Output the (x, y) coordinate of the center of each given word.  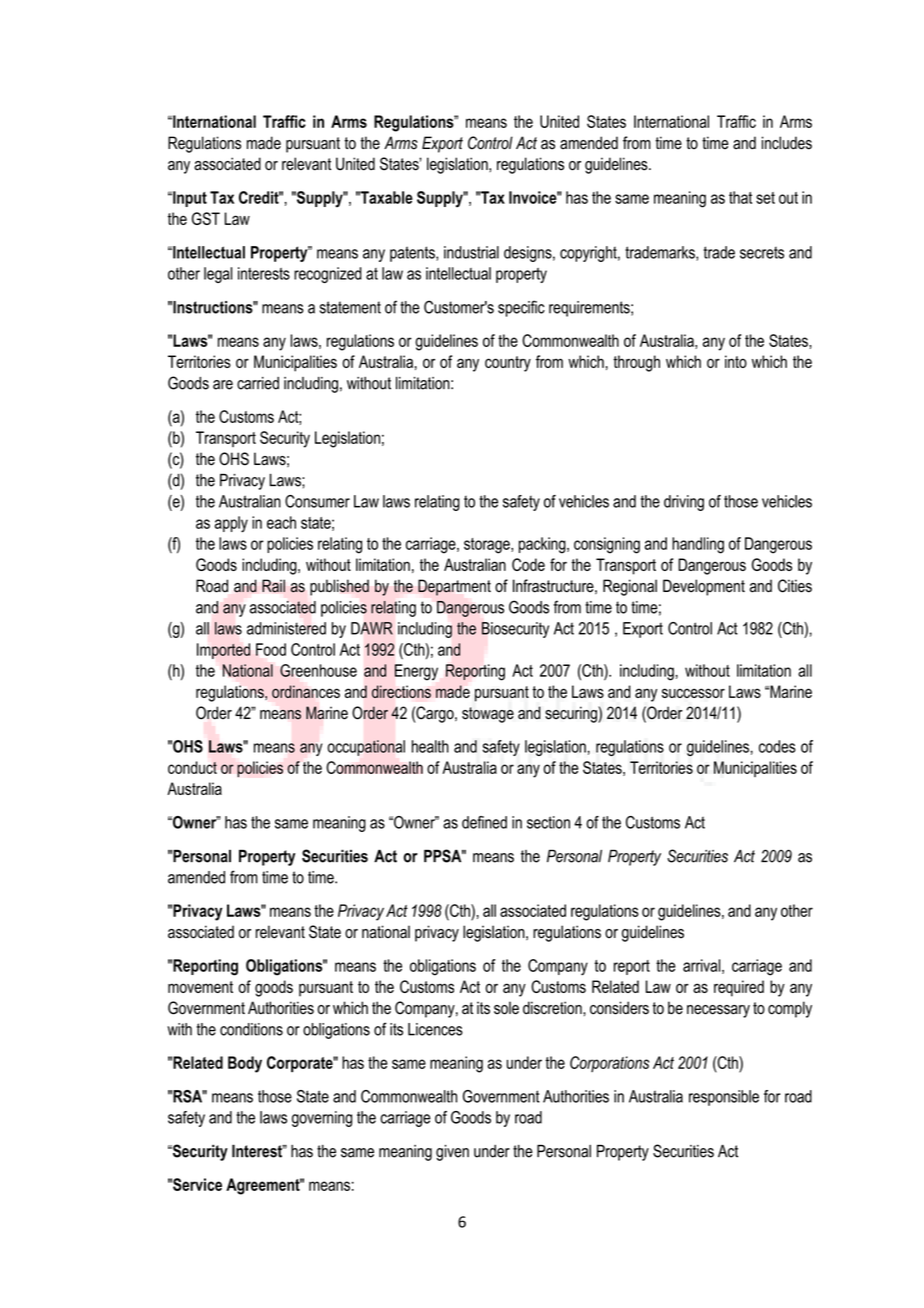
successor (693, 693)
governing (322, 1119)
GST (206, 218)
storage (488, 546)
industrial (471, 252)
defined (484, 822)
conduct (192, 767)
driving (684, 503)
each (281, 522)
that (740, 197)
